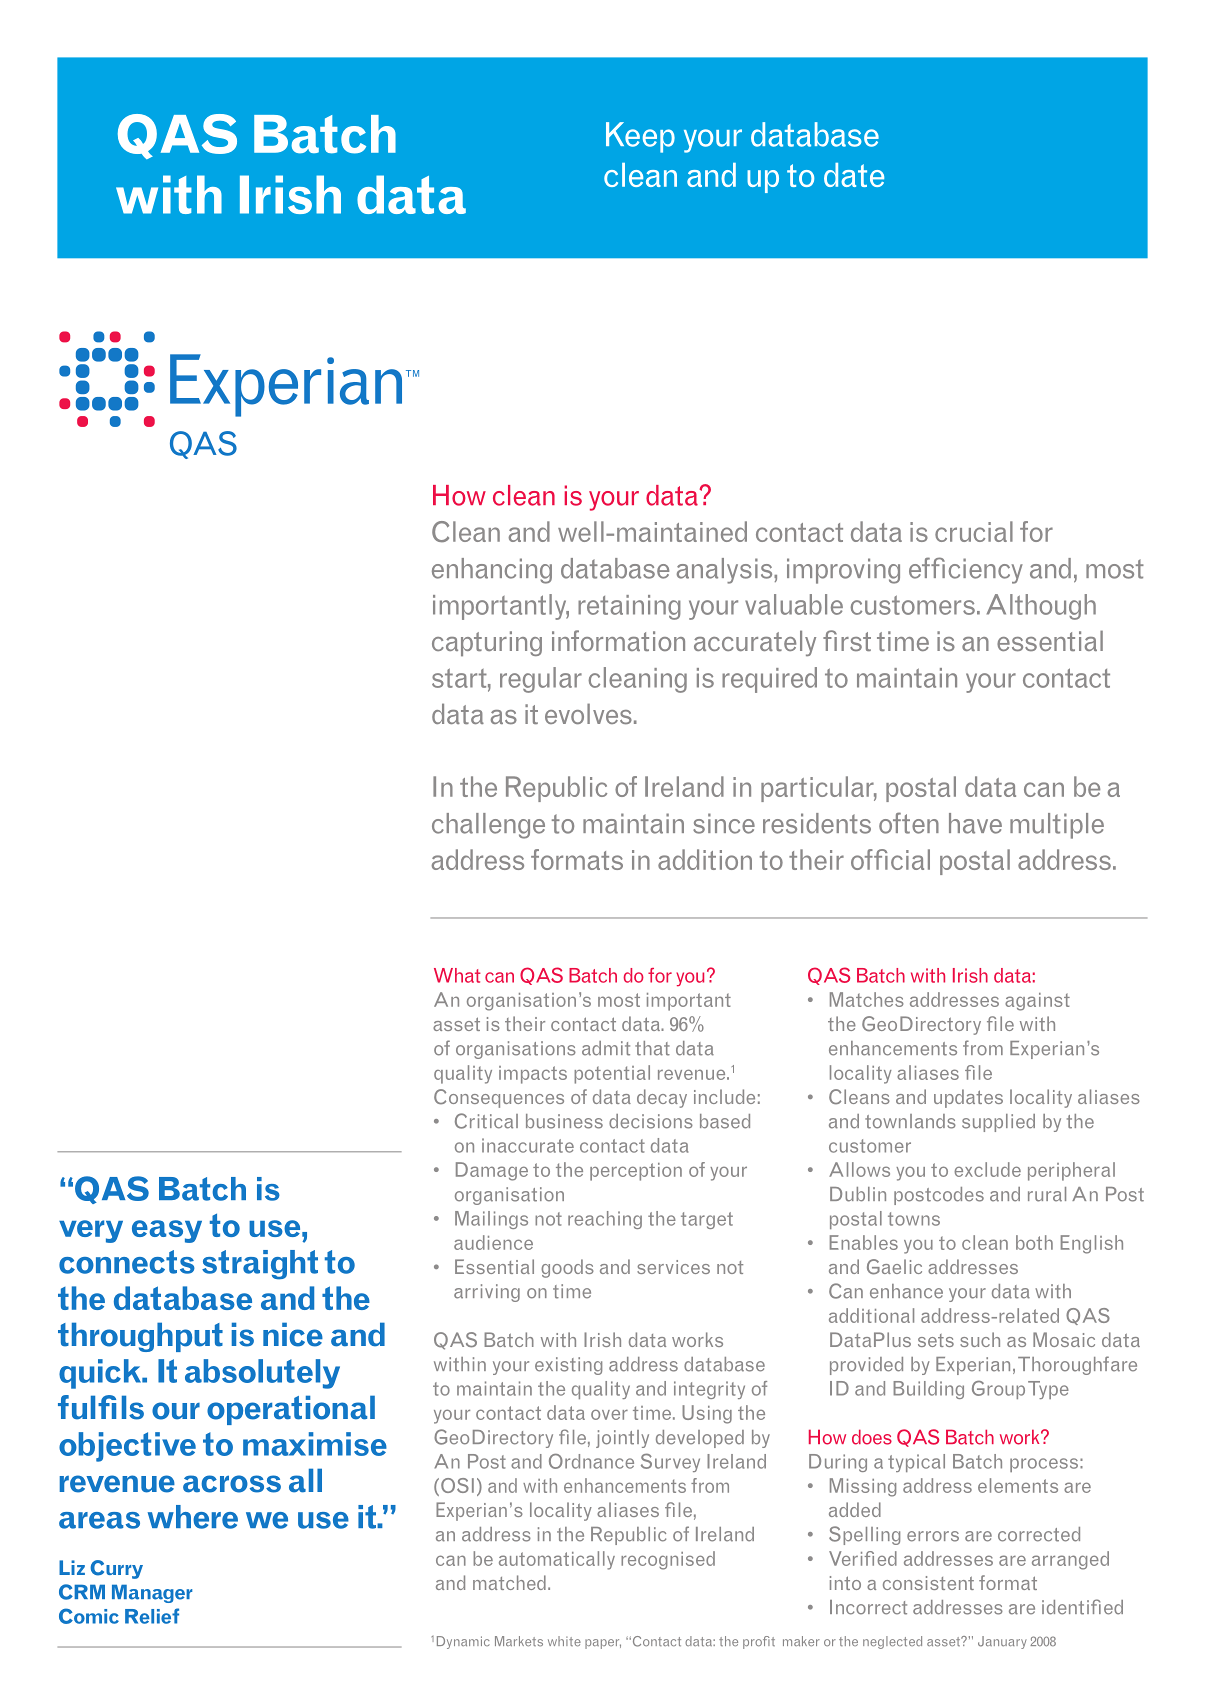 Image resolution: width=1205 pixels, height=1705 pixels. What do you see at coordinates (167, 1231) in the screenshot?
I see `easy` at bounding box center [167, 1231].
